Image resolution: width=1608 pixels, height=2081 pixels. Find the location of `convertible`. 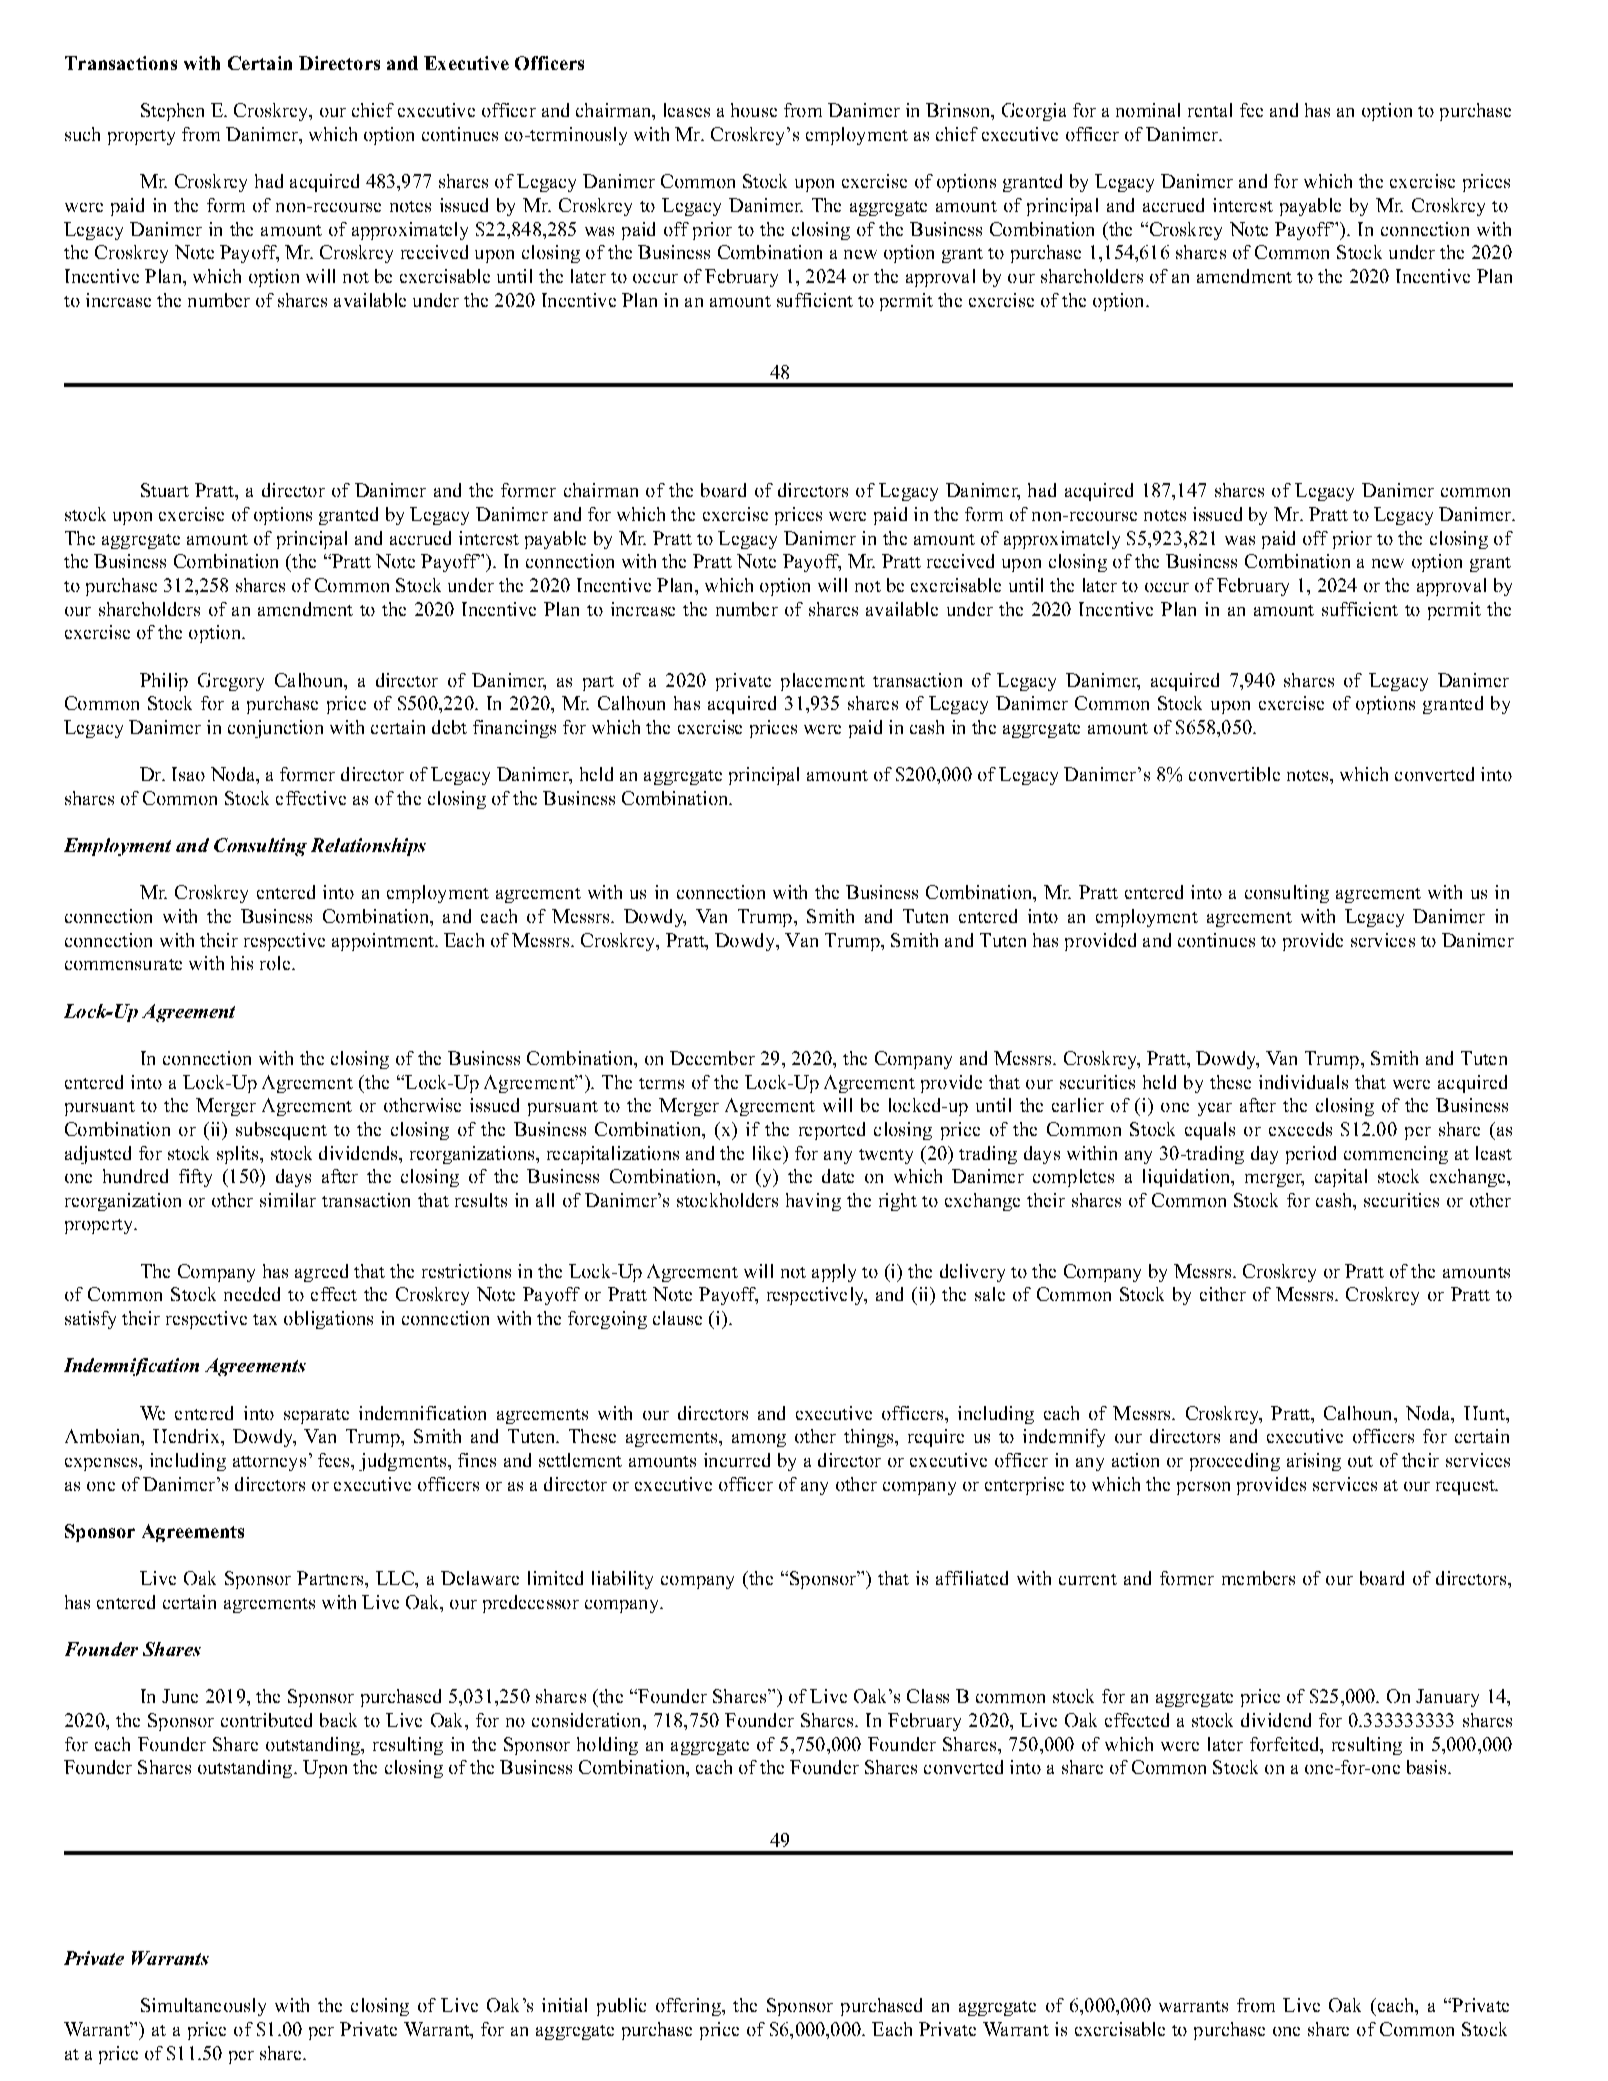

convertible is located at coordinates (1234, 774).
